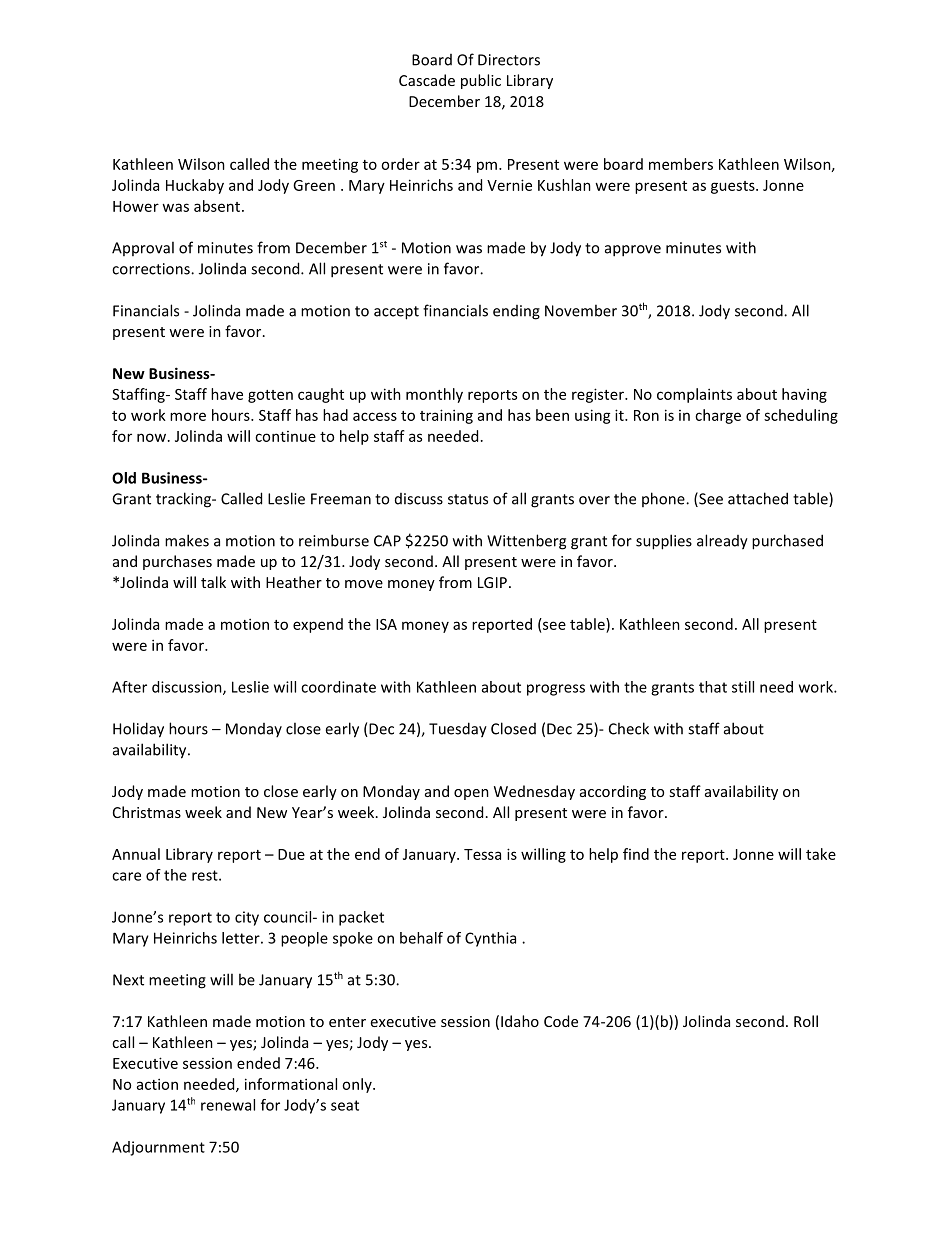 Image resolution: width=952 pixels, height=1233 pixels. Describe the element at coordinates (218, 206) in the image. I see `absent` at that location.
